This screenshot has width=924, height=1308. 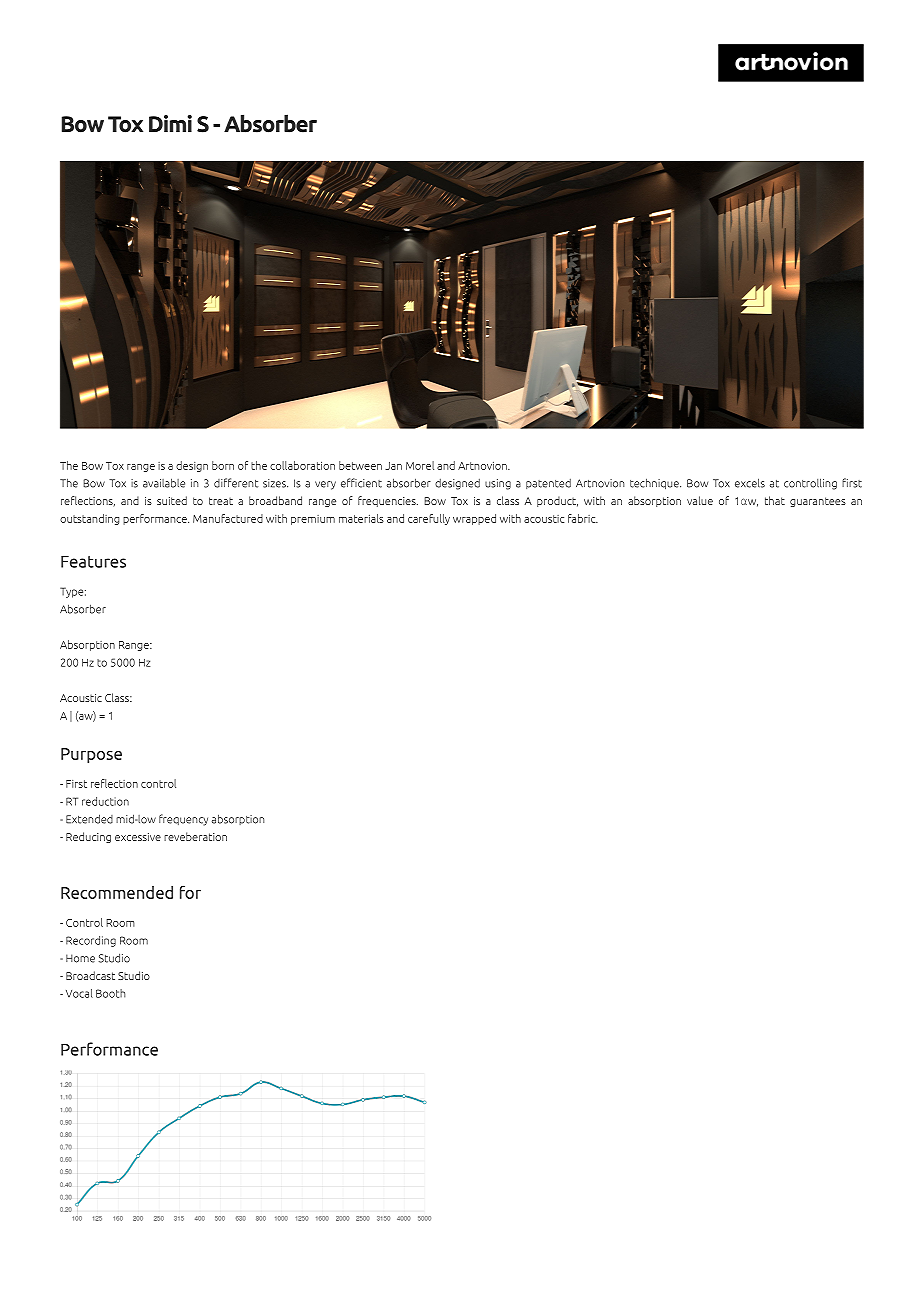 I want to click on Purpose, so click(x=91, y=755).
